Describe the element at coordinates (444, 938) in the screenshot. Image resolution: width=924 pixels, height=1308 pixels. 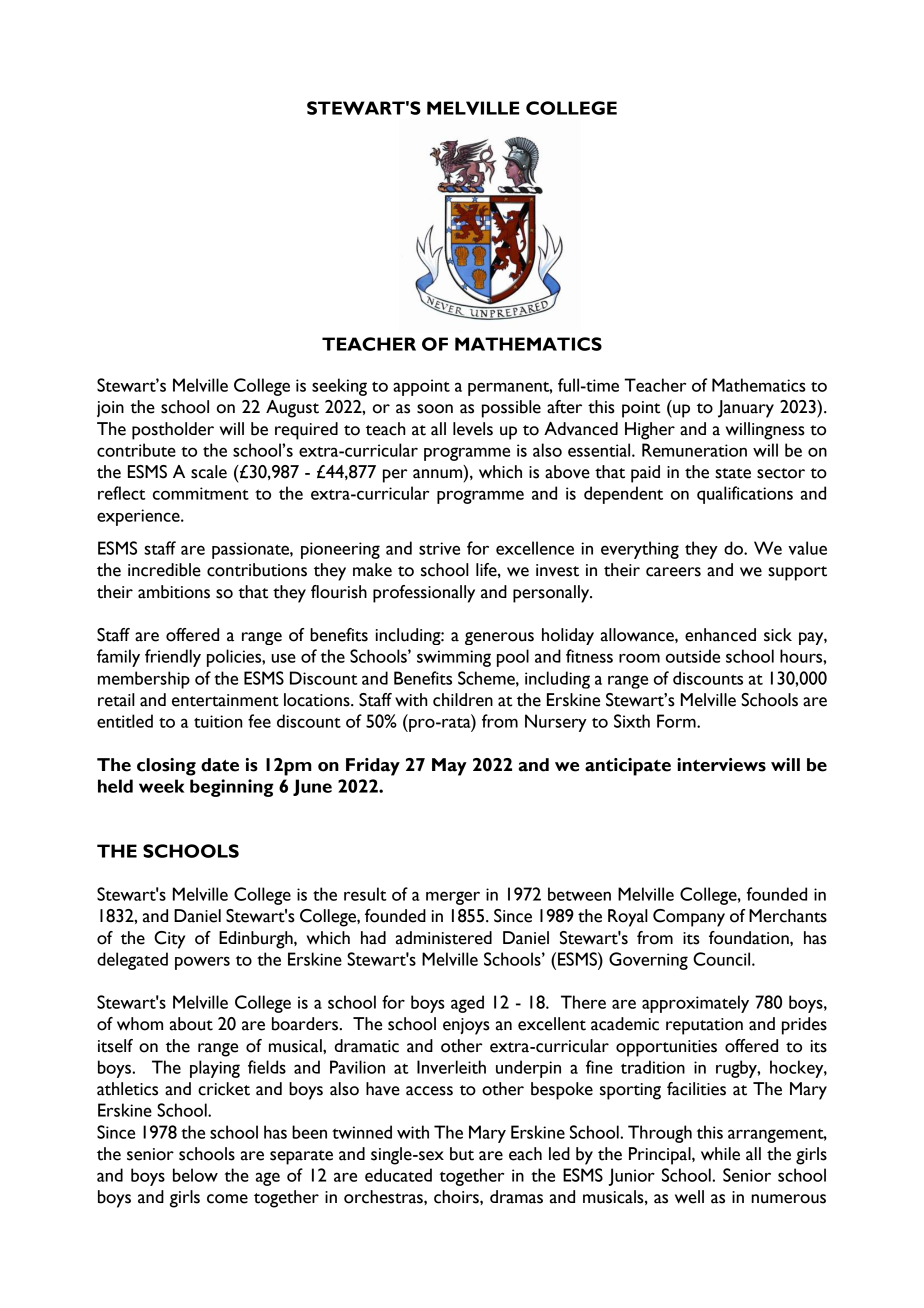
I see `administered` at that location.
